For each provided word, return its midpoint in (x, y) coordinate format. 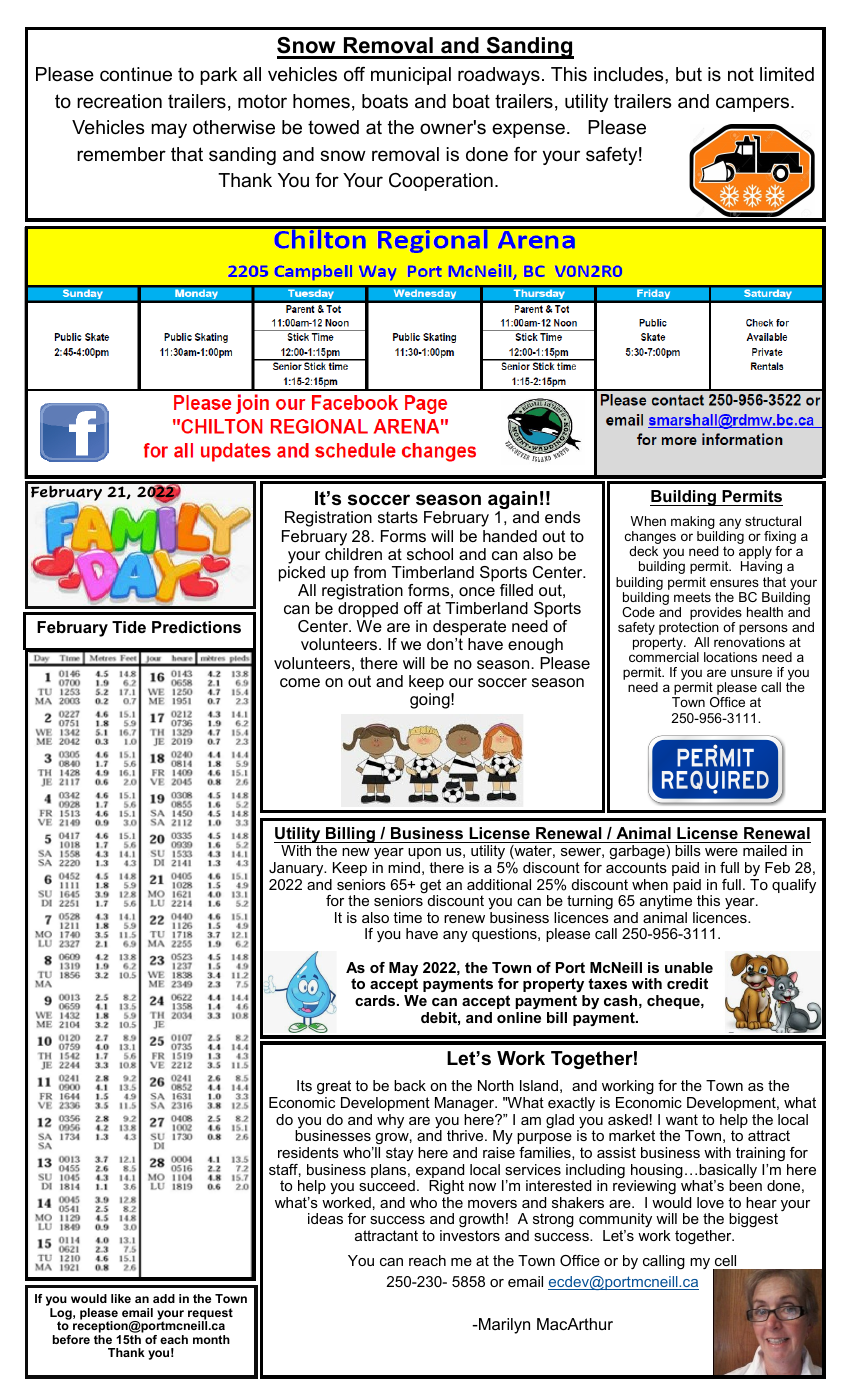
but (689, 74)
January (297, 869)
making (694, 524)
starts (398, 517)
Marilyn (503, 1326)
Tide (129, 627)
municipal (411, 76)
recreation (119, 101)
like (121, 1298)
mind (404, 867)
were (721, 852)
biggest (753, 1220)
